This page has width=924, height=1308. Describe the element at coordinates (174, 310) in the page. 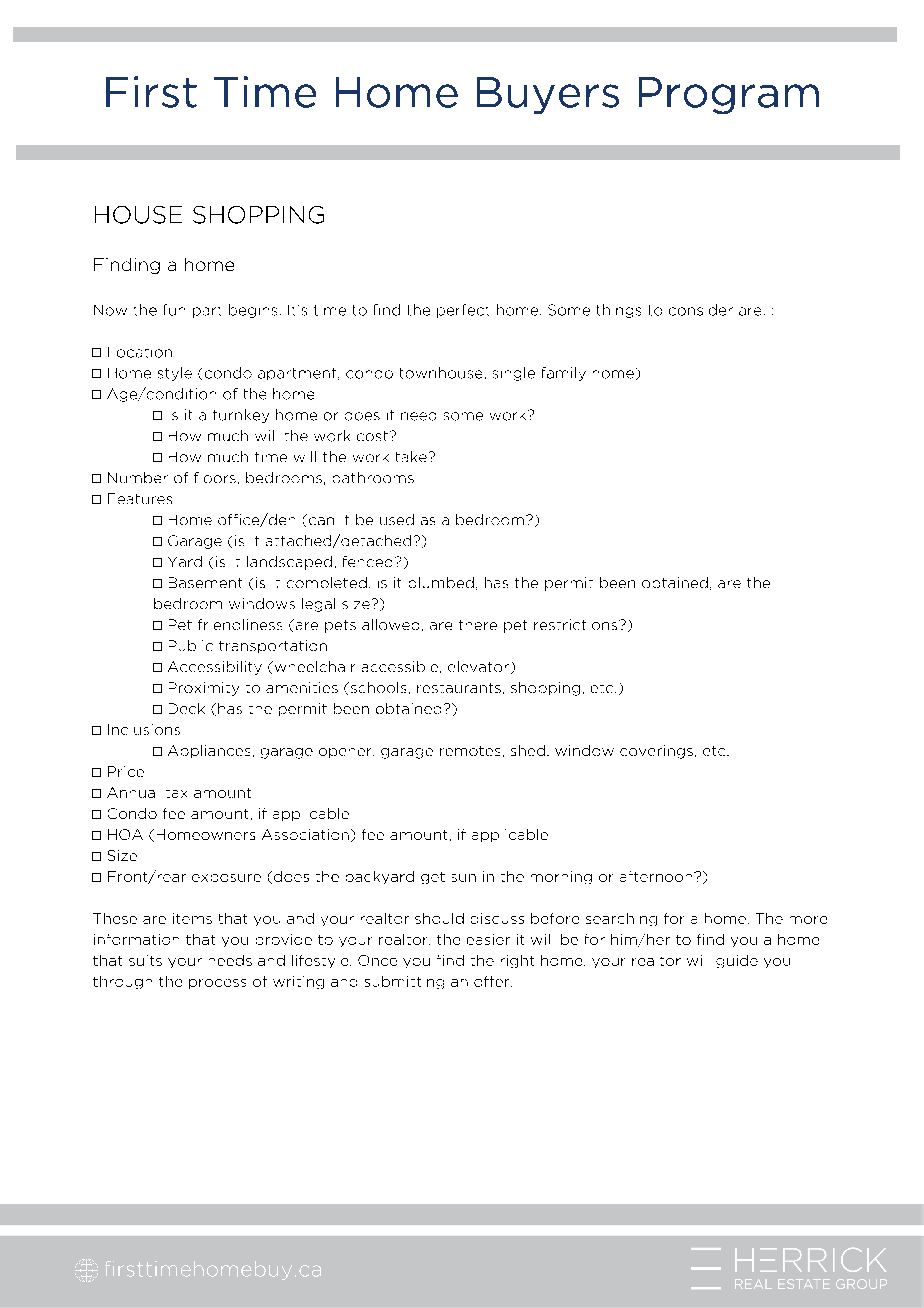

I see `fun` at that location.
